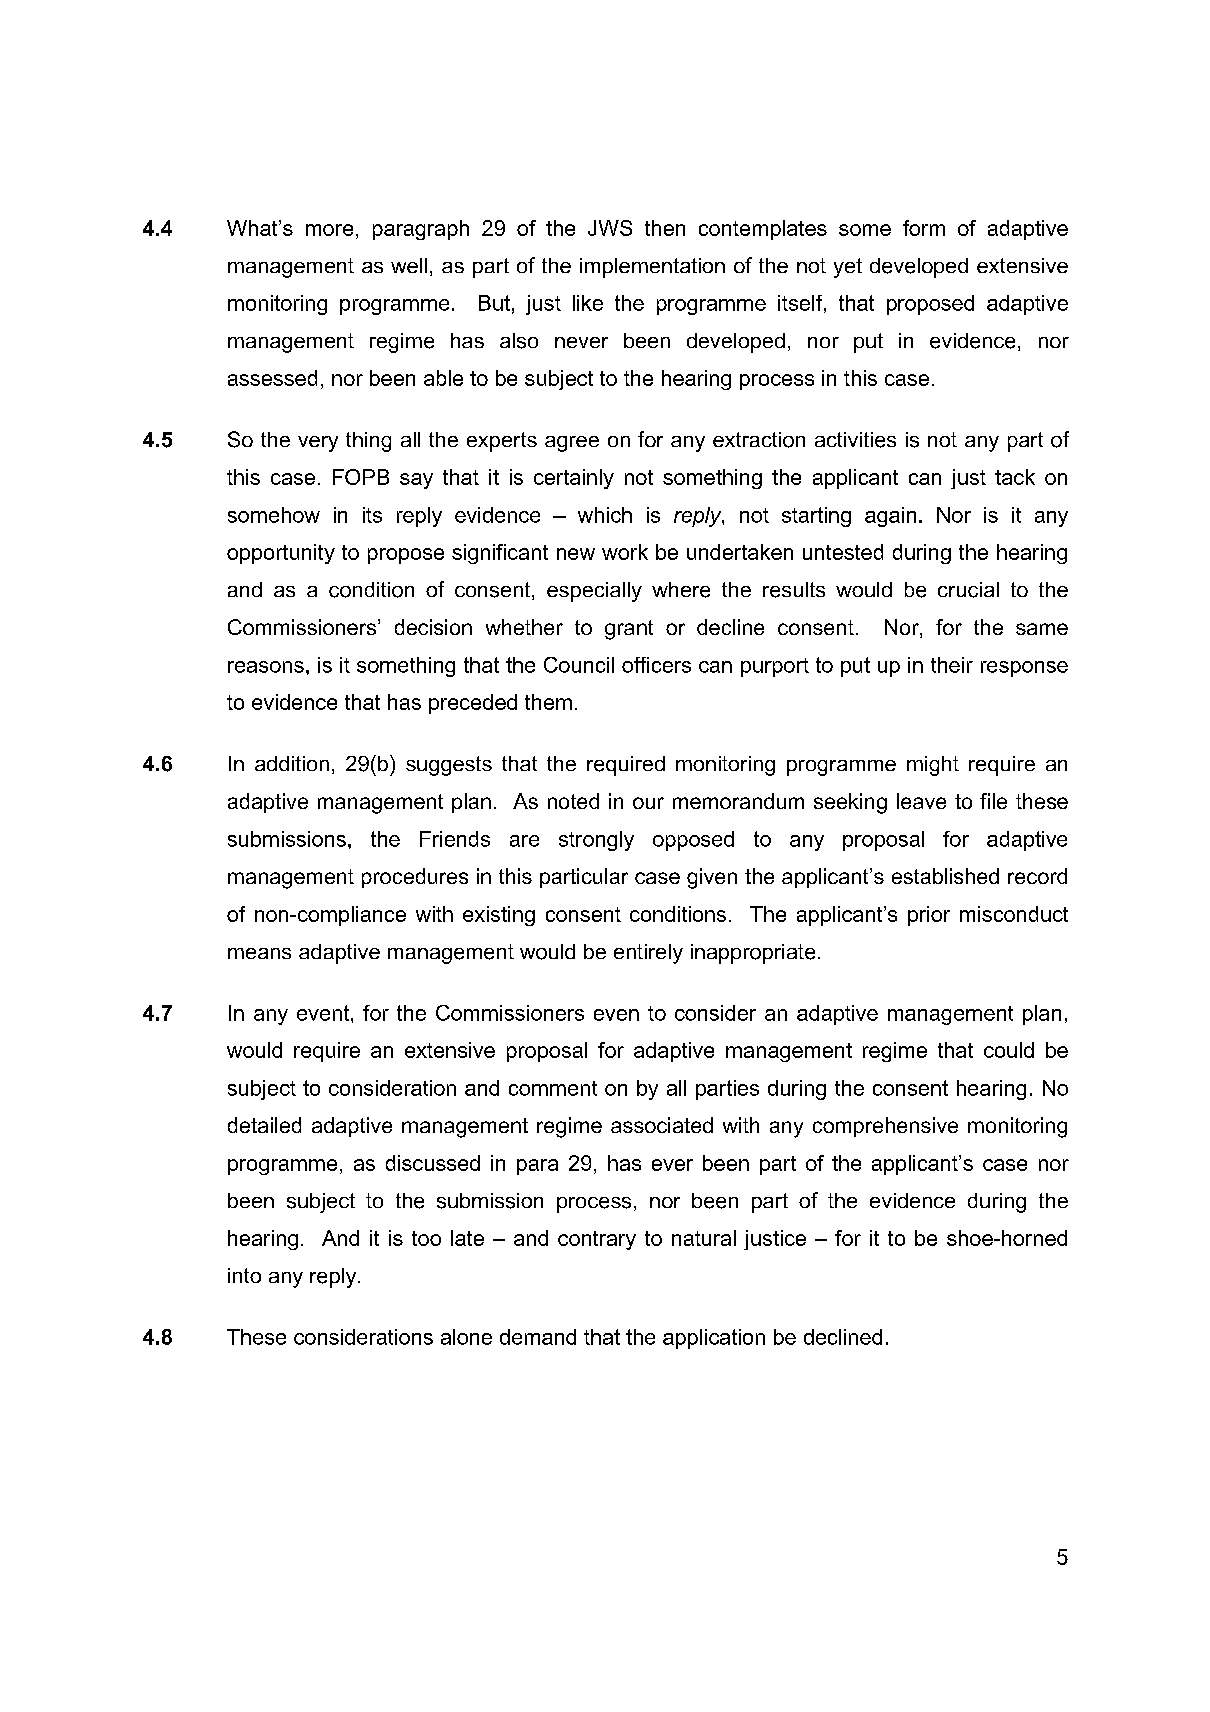 The height and width of the screenshot is (1712, 1210). Describe the element at coordinates (652, 268) in the screenshot. I see `implementation` at that location.
